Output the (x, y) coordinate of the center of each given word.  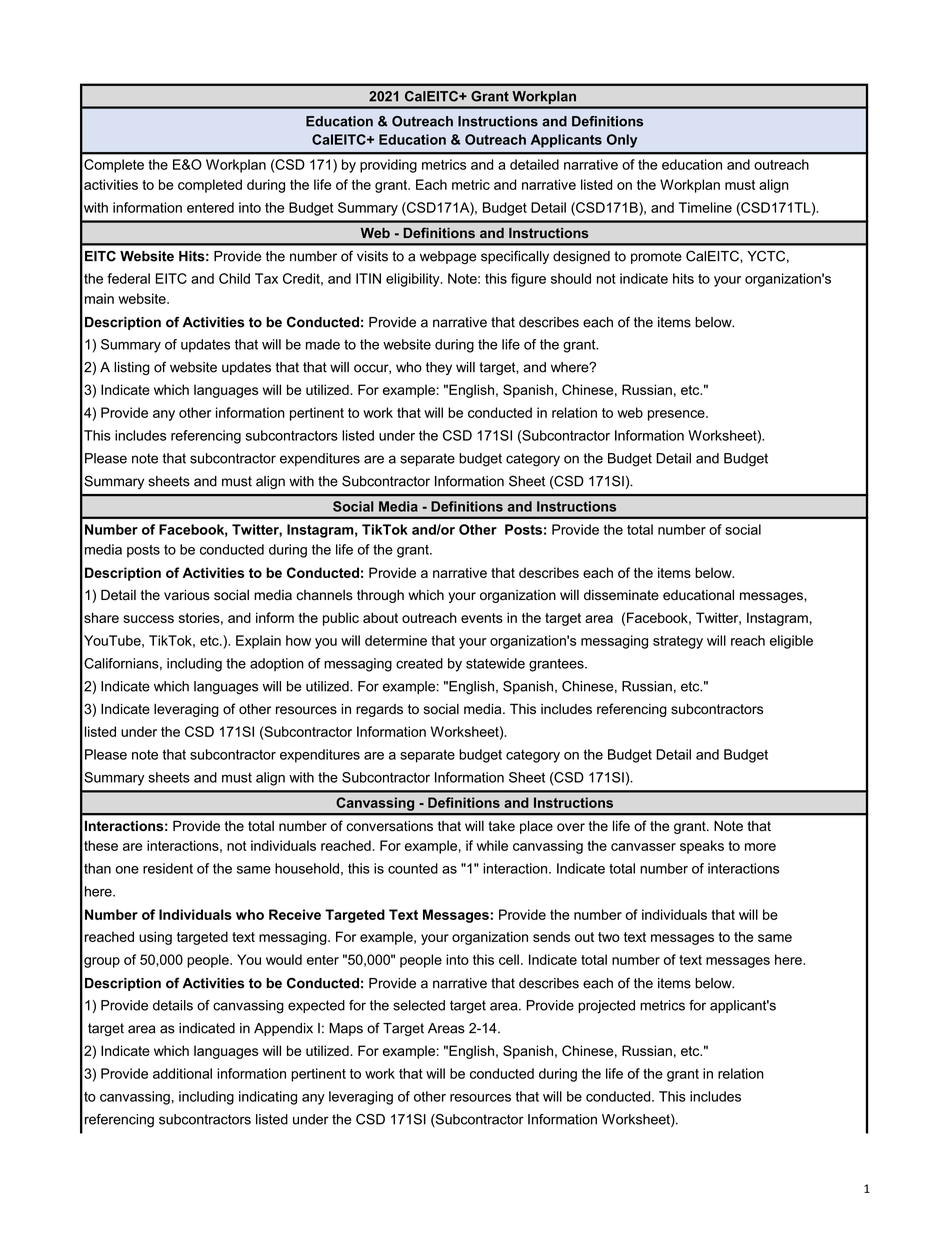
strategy (678, 642)
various (187, 595)
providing (388, 166)
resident (168, 868)
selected (419, 1005)
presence (677, 415)
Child (234, 278)
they (439, 368)
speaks (702, 847)
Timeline (705, 207)
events (482, 618)
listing (132, 368)
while (492, 845)
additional (182, 1073)
